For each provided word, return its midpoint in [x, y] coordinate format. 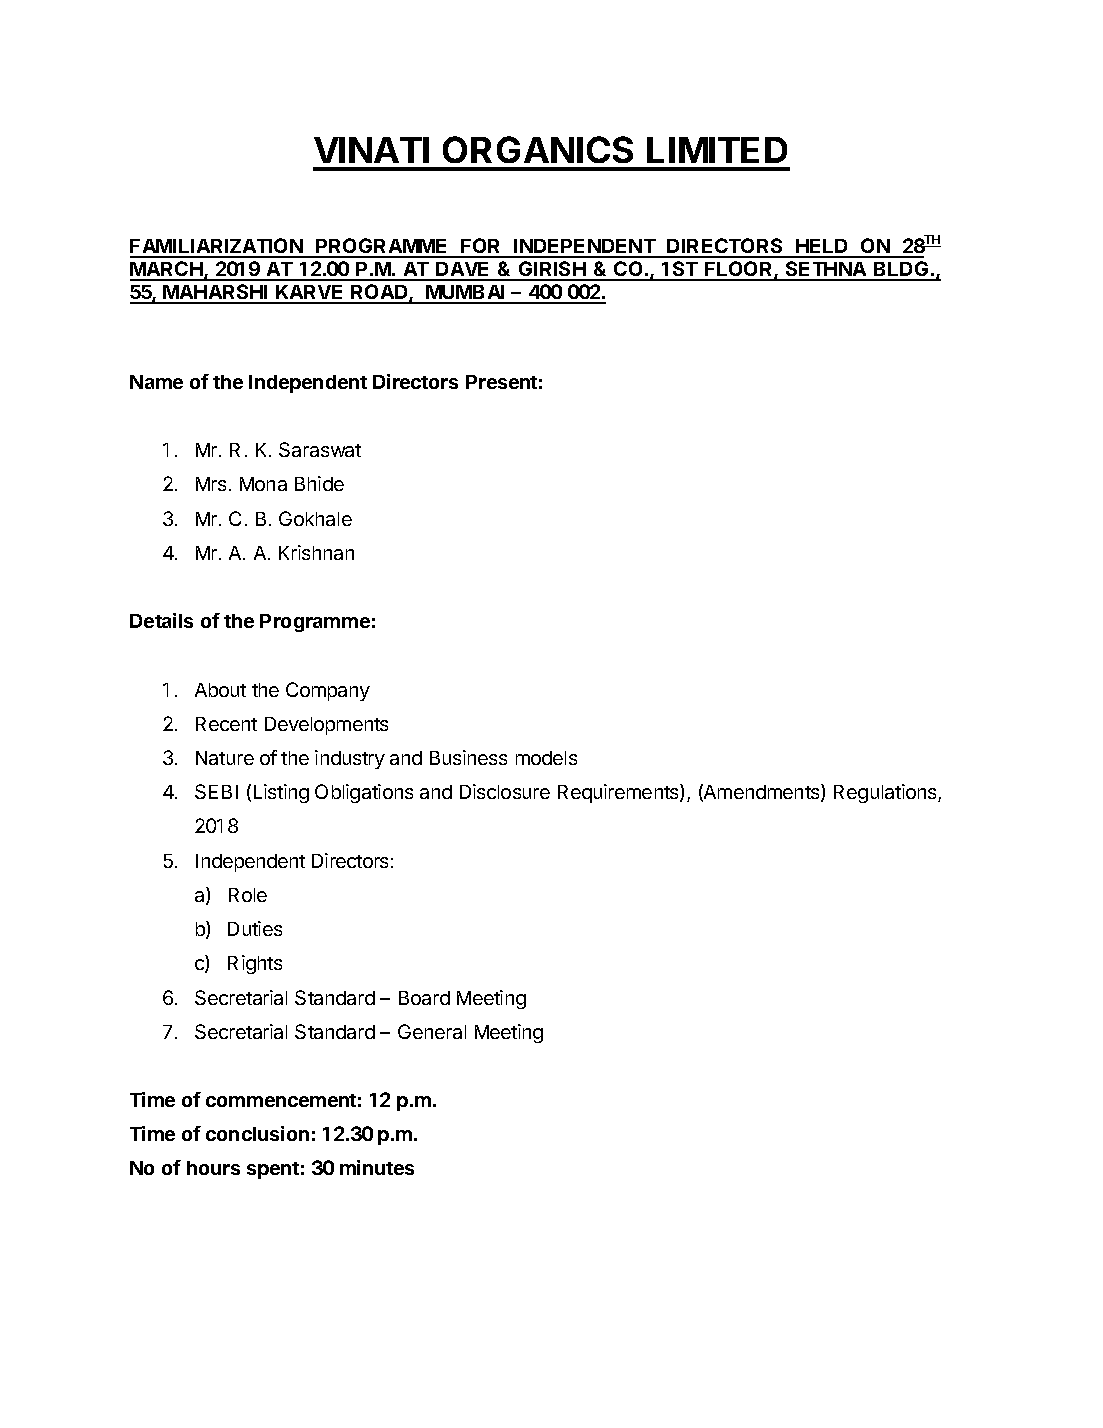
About [220, 690]
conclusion [257, 1133]
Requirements [619, 793]
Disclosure [505, 791]
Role [248, 895]
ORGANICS [538, 149]
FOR [481, 247]
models [546, 758]
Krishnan [316, 552]
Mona [263, 484]
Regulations [886, 793]
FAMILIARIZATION [217, 247]
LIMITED [717, 150]
